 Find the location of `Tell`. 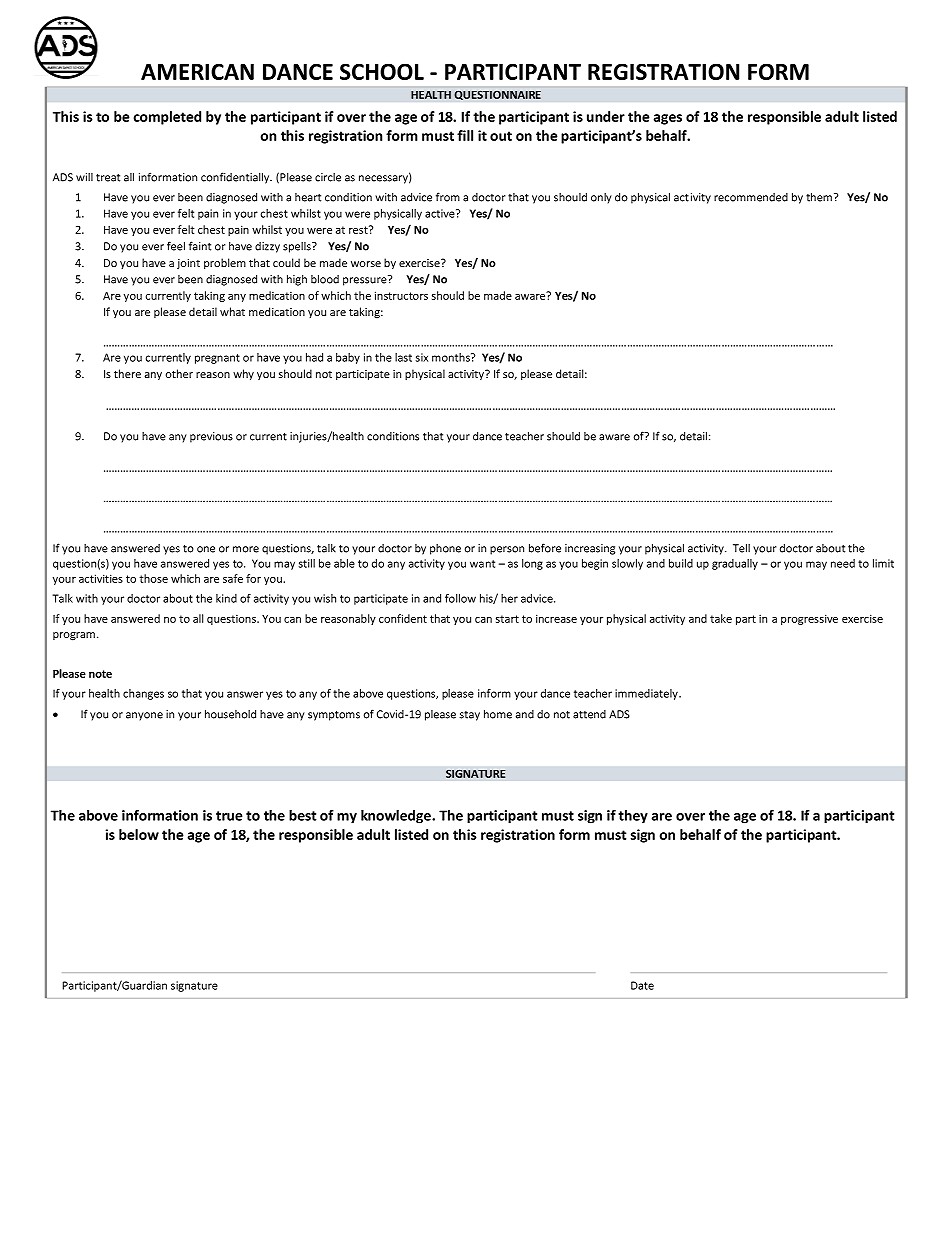

Tell is located at coordinates (741, 548).
